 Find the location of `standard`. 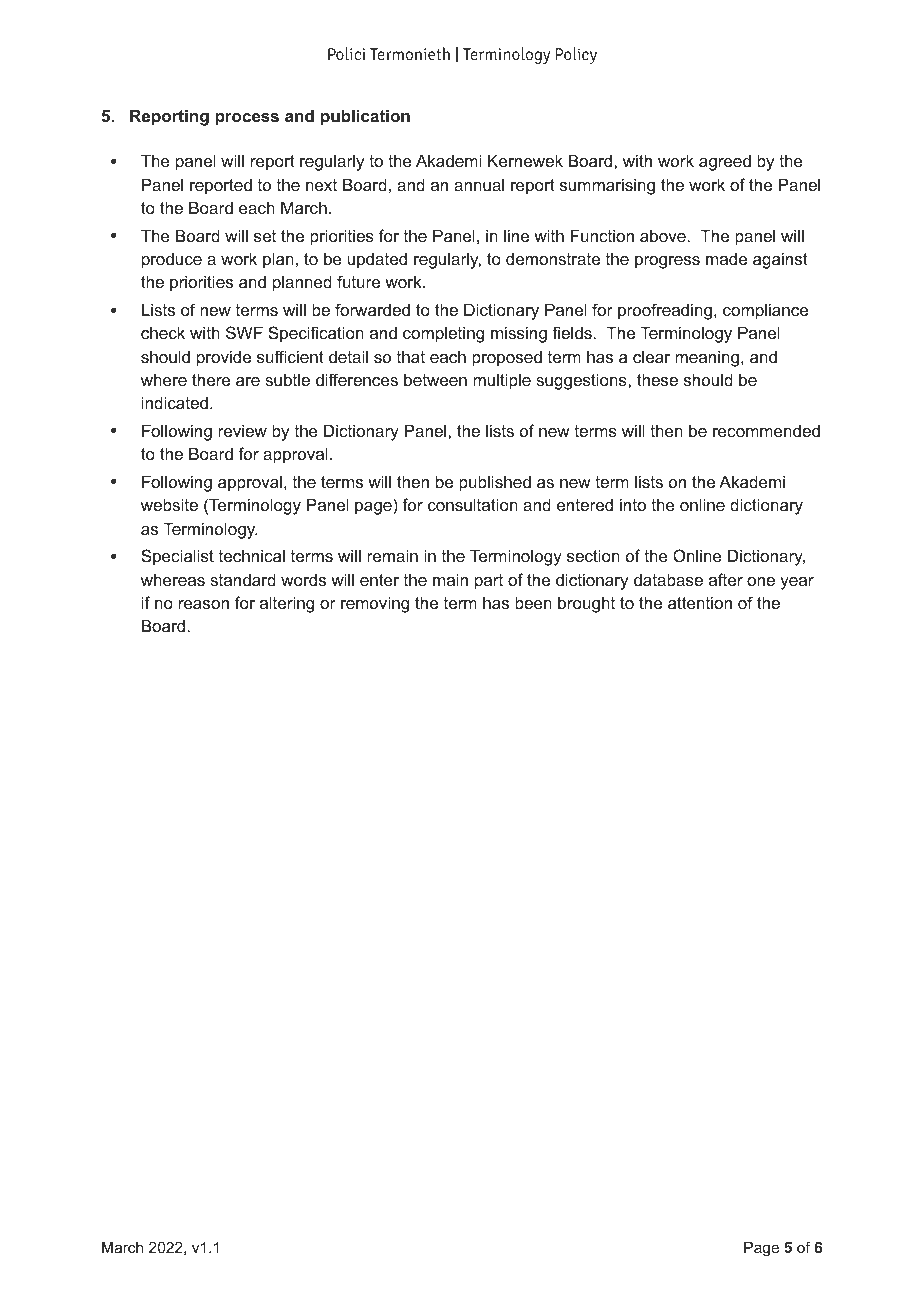

standard is located at coordinates (243, 579).
